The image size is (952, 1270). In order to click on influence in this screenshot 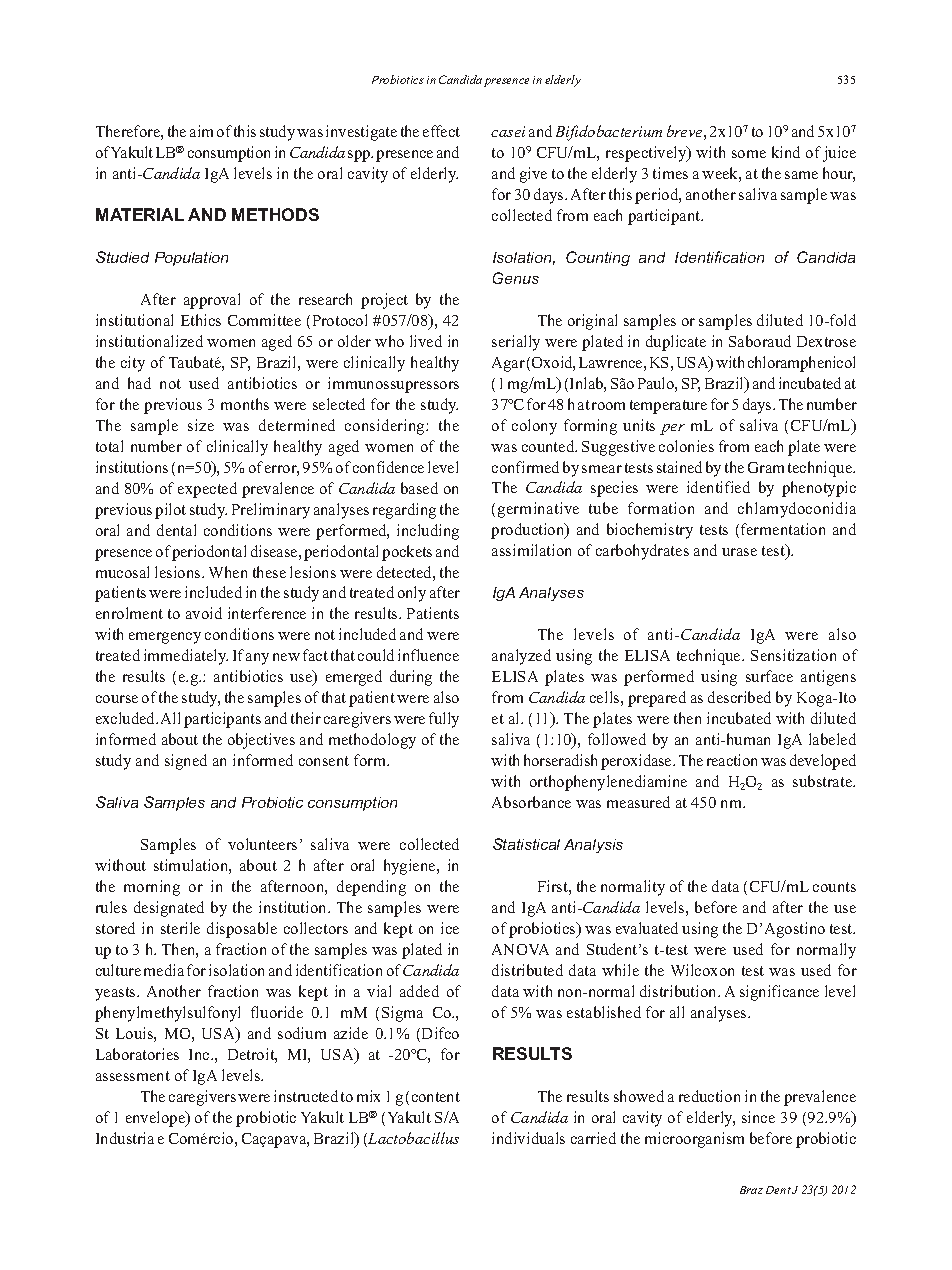, I will do `click(428, 655)`.
